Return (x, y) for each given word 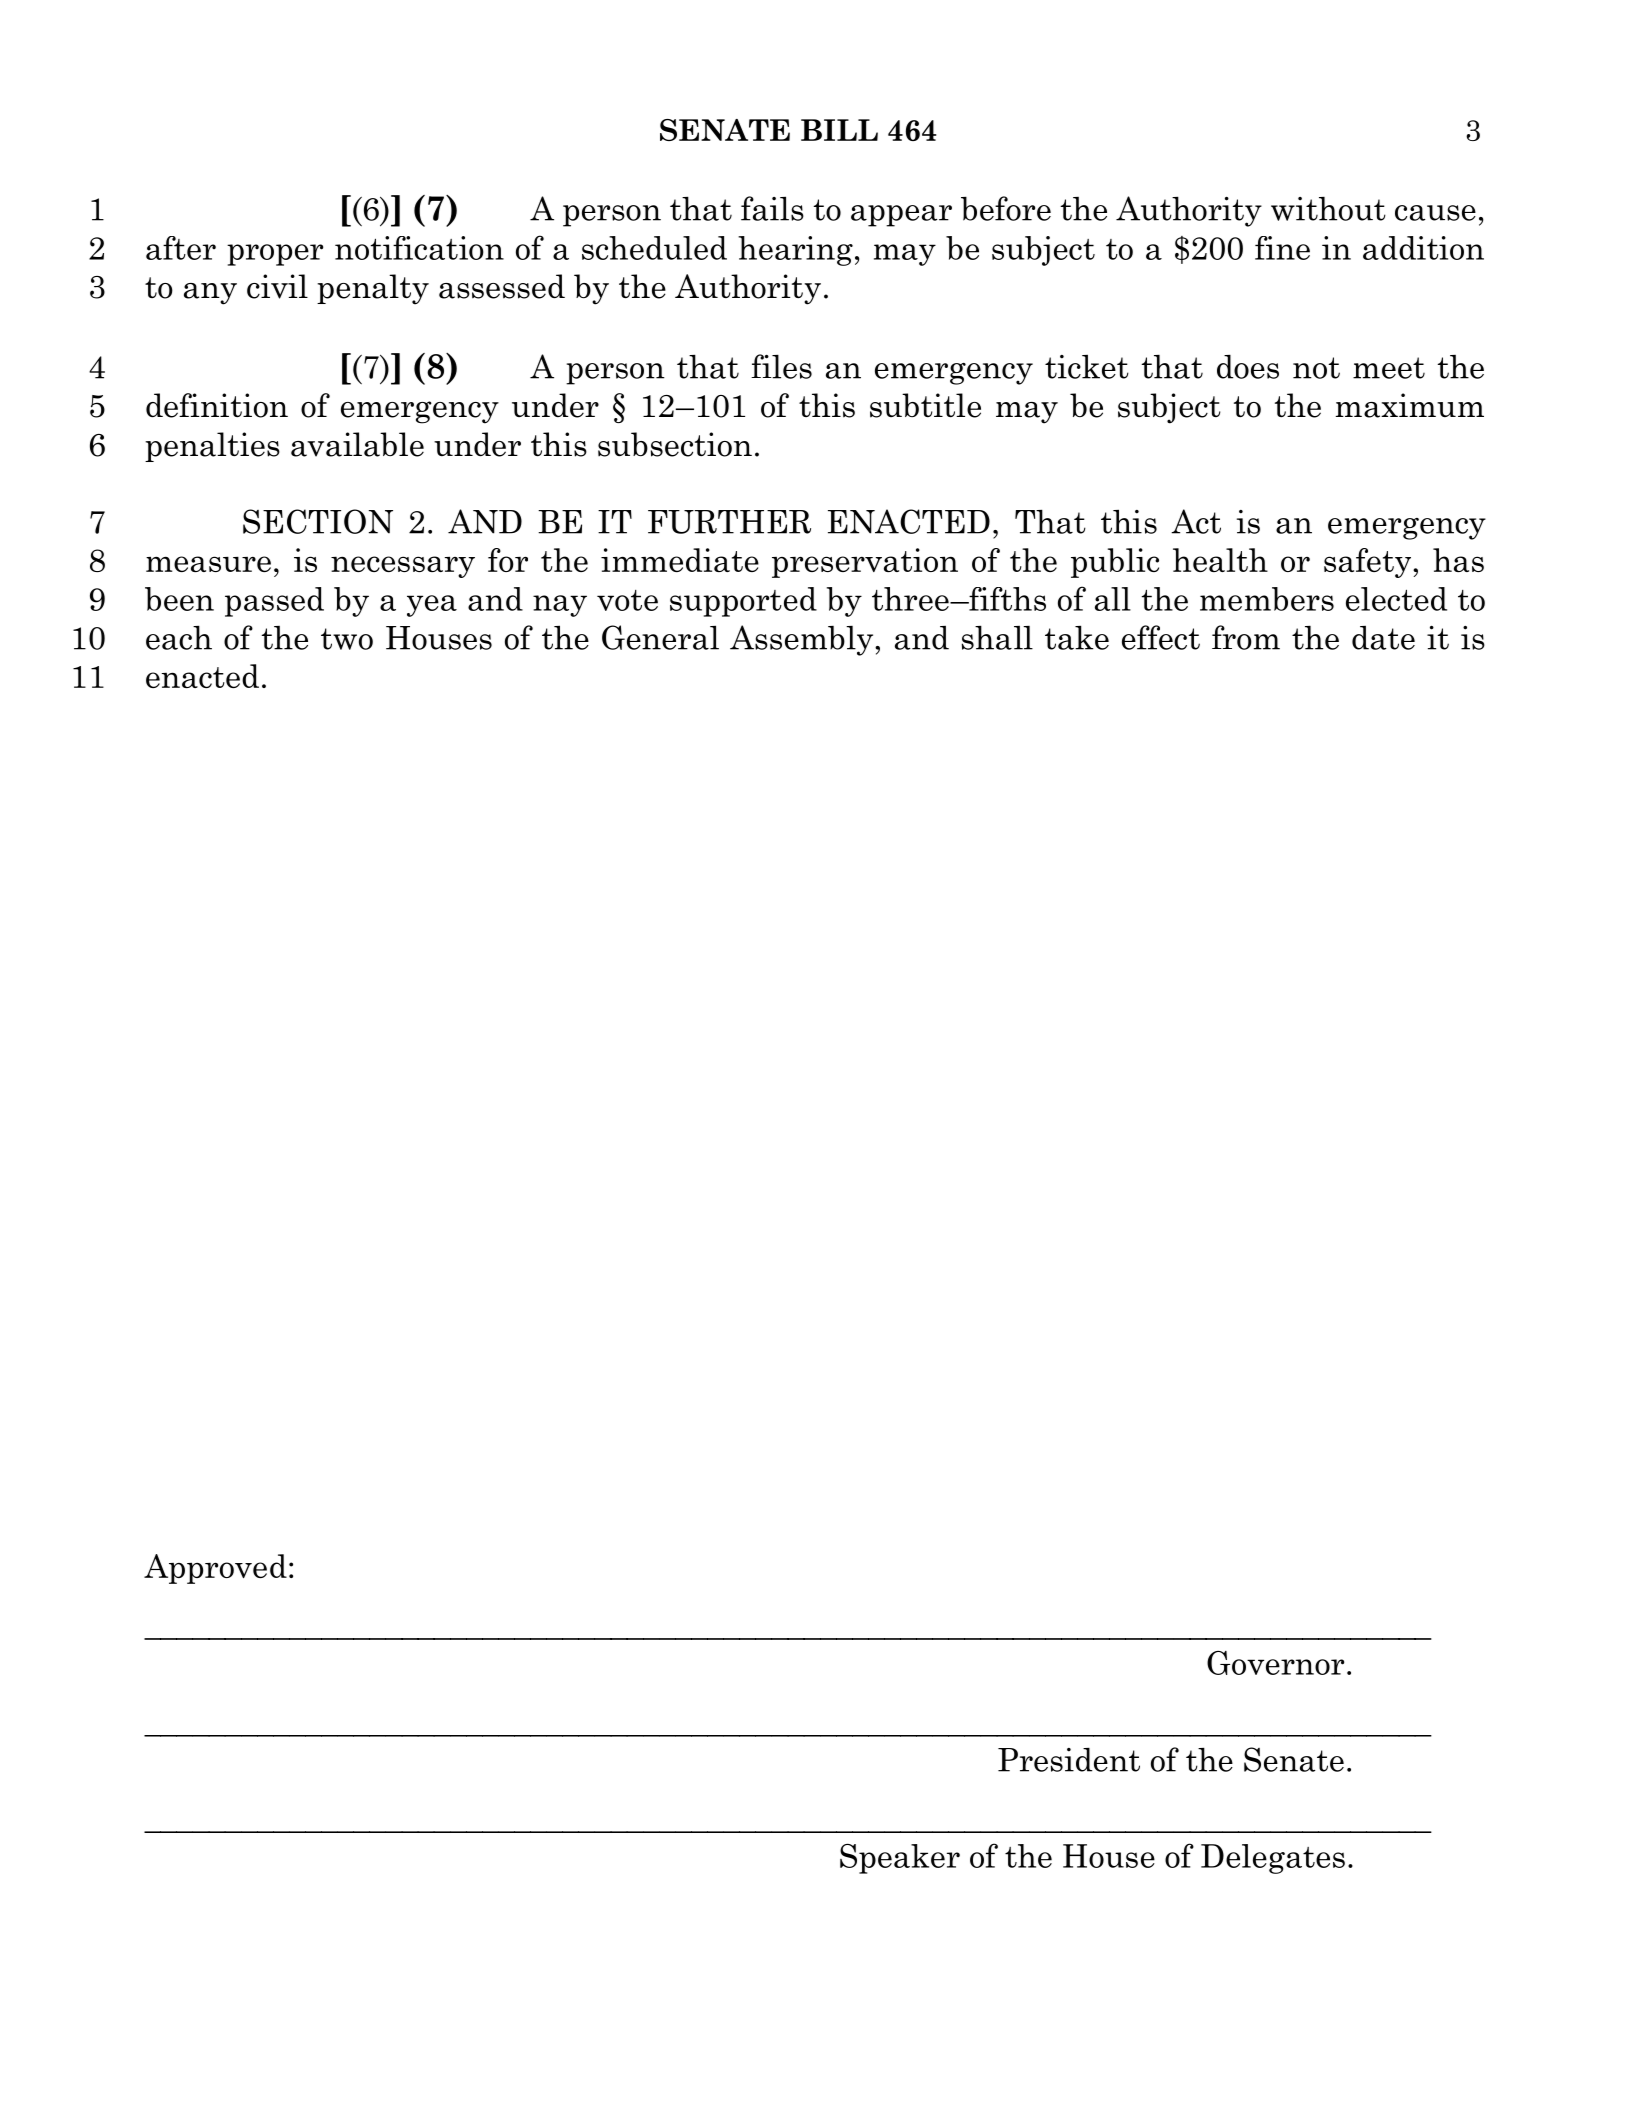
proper (275, 255)
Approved (215, 1569)
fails (772, 208)
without (1328, 209)
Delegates (1273, 1859)
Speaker (900, 1859)
